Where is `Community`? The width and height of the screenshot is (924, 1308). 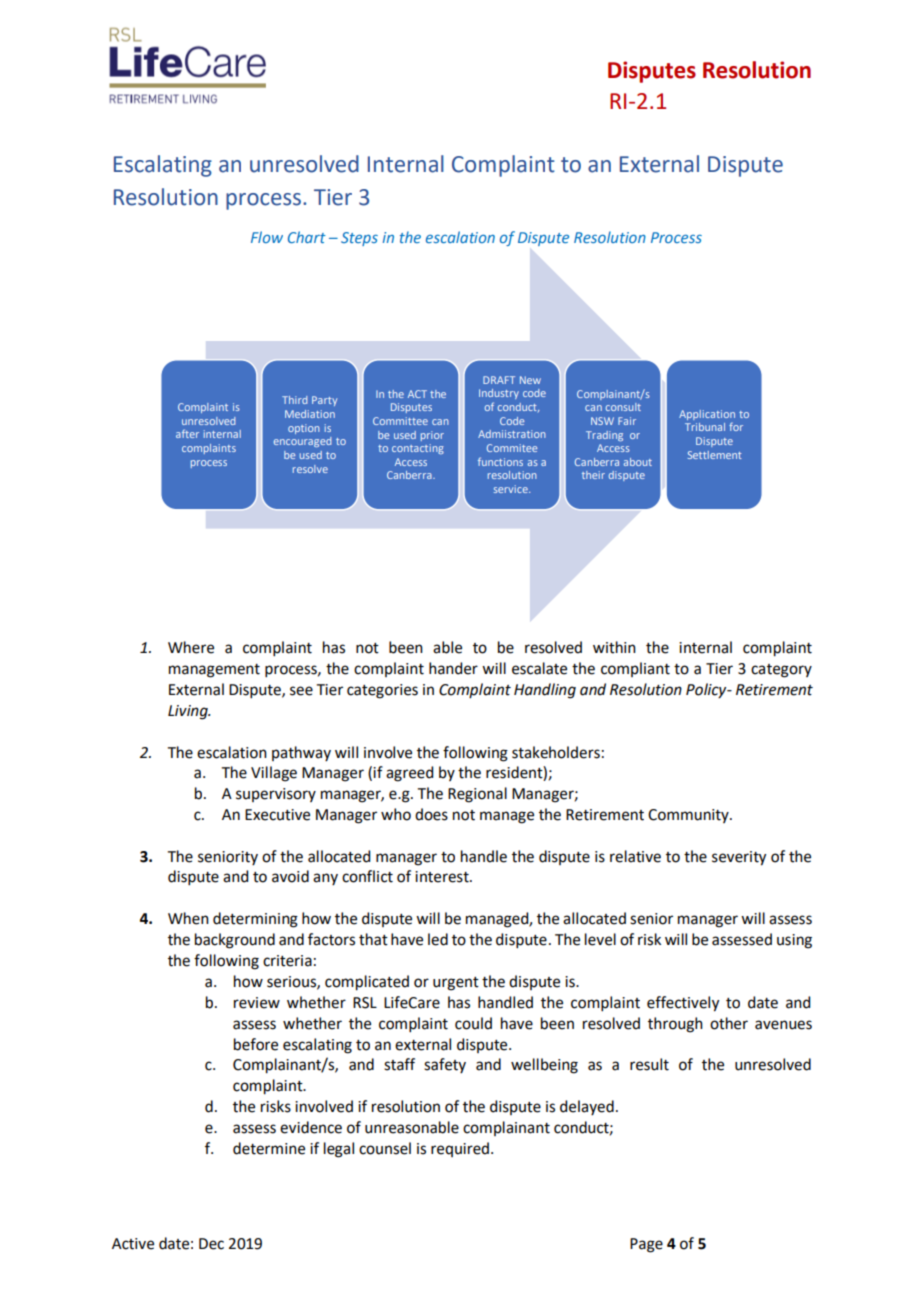
Community is located at coordinates (689, 816).
